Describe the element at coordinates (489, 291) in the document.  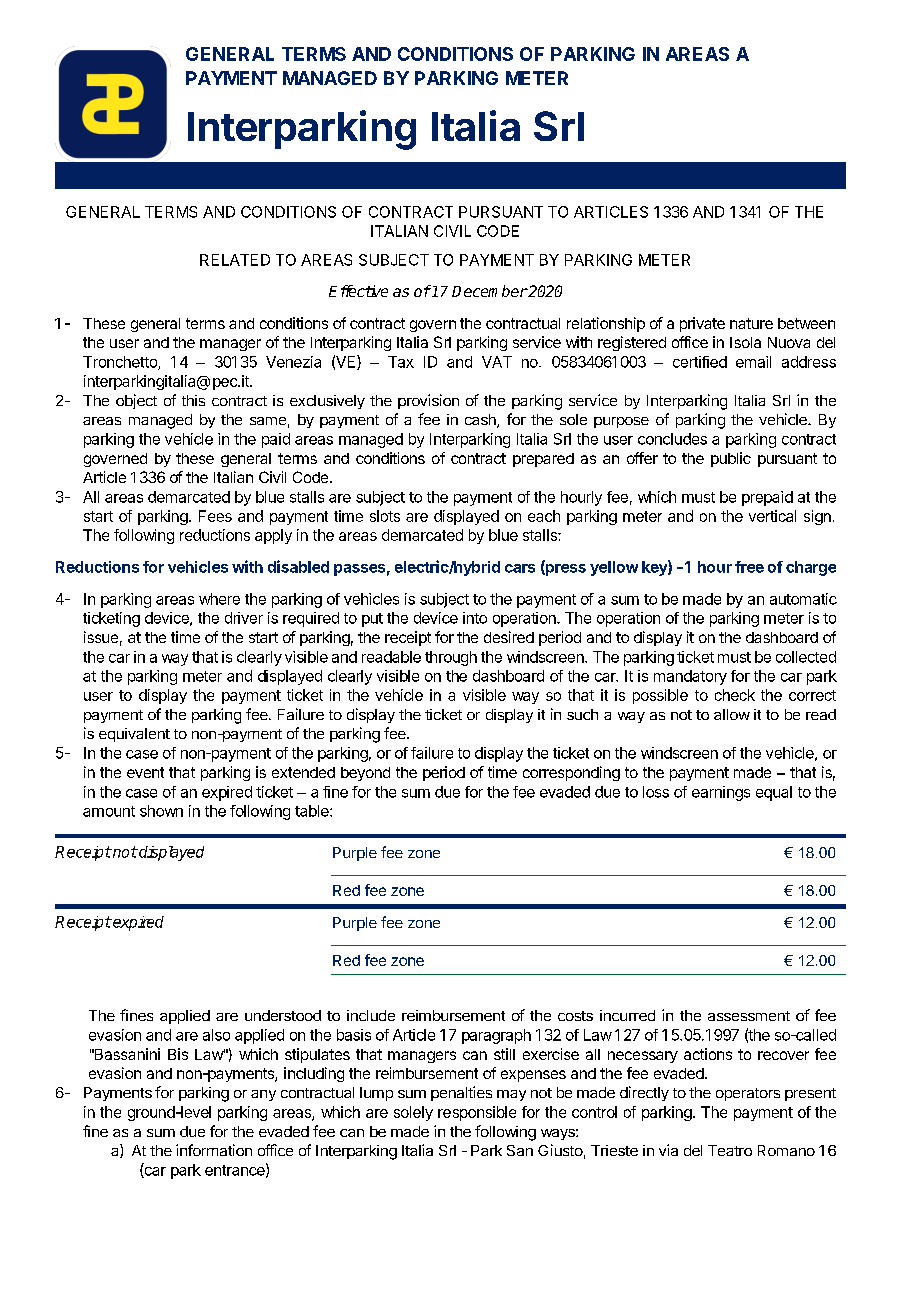
I see `December` at that location.
